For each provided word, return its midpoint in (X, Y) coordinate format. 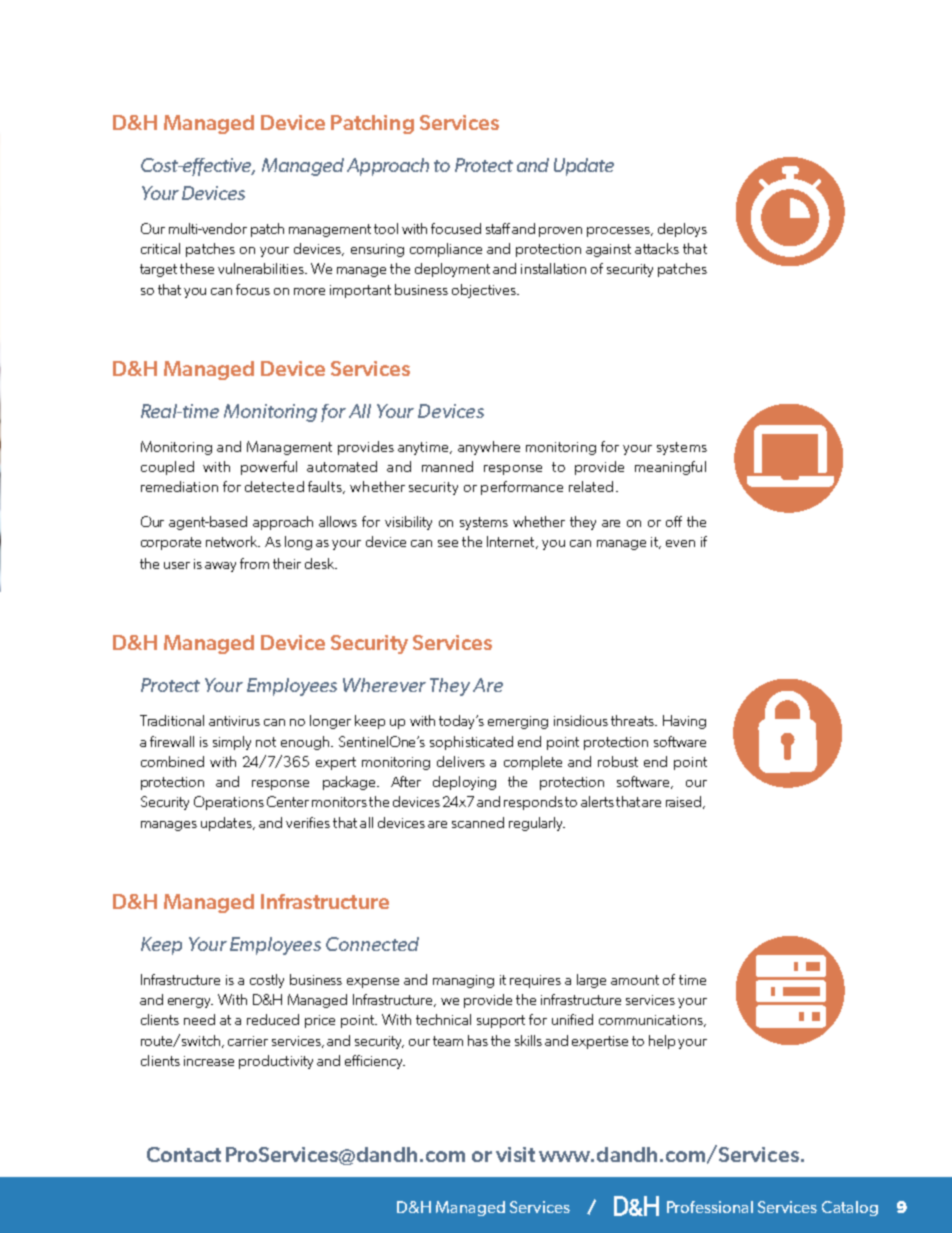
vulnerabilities (262, 268)
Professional (710, 1207)
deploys (682, 230)
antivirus (234, 721)
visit (515, 1154)
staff (498, 228)
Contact (184, 1154)
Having (684, 722)
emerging (518, 722)
